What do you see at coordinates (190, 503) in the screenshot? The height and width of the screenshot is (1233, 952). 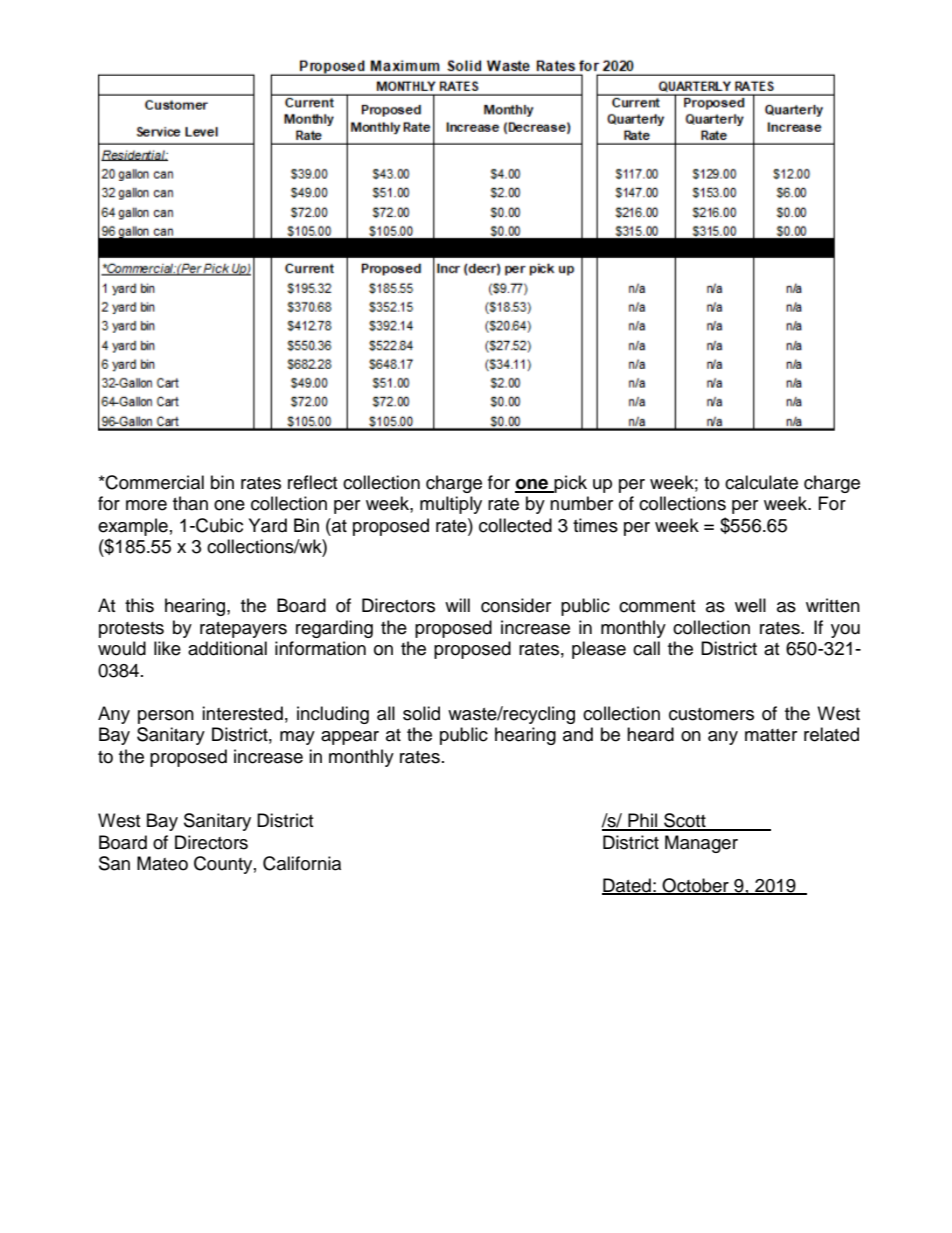 I see `than` at bounding box center [190, 503].
